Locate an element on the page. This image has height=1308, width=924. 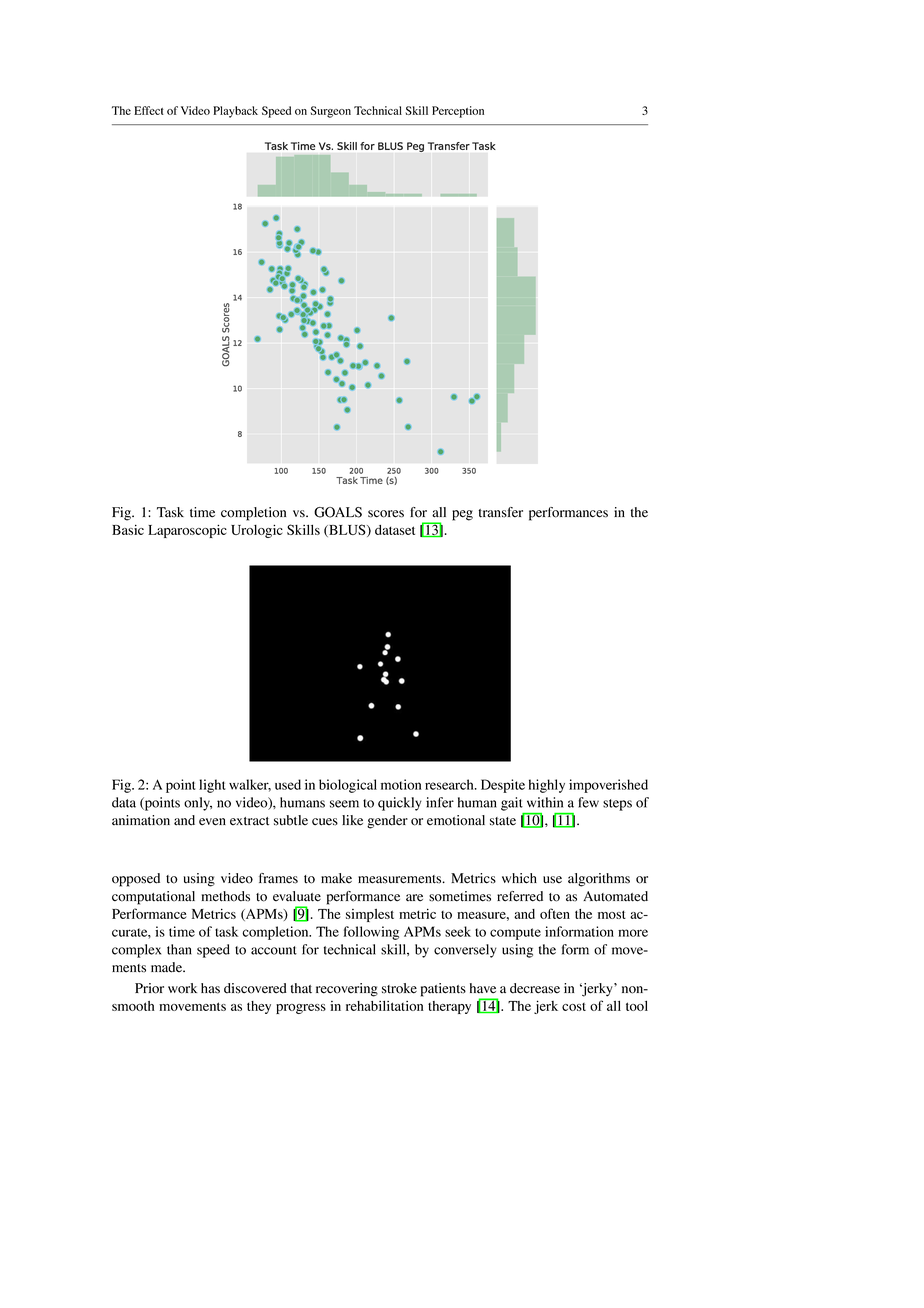
biological is located at coordinates (348, 786).
